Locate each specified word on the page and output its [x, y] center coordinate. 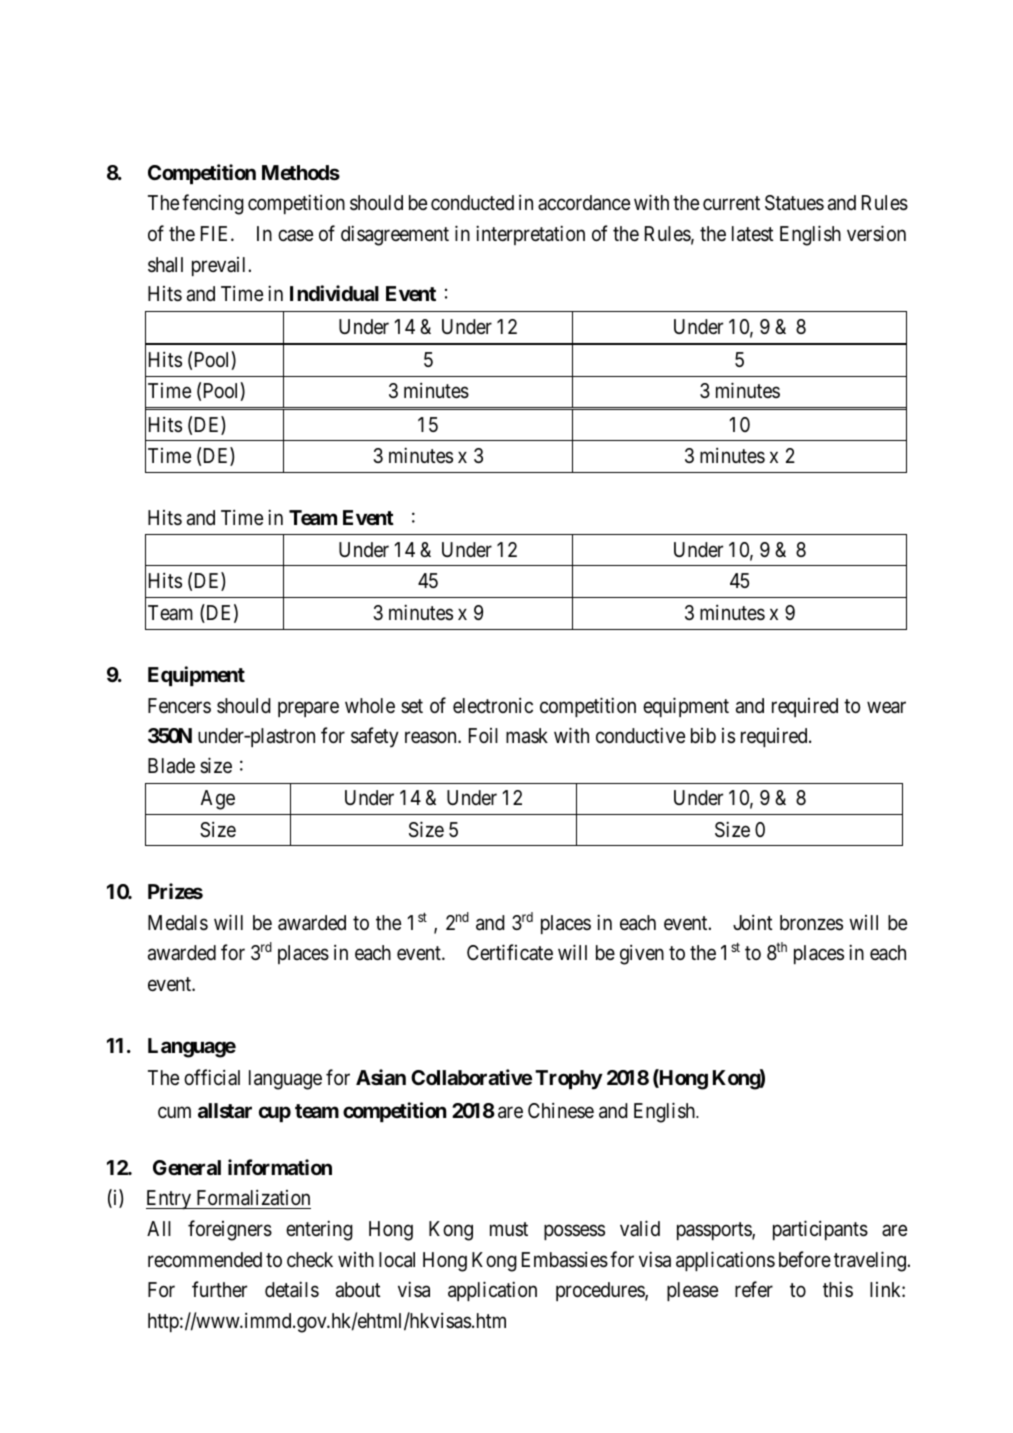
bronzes [811, 922]
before [805, 1259]
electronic [493, 705]
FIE [216, 233]
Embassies [565, 1259]
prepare [308, 709]
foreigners [230, 1230]
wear [886, 707]
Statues [794, 203]
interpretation [530, 235]
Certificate [510, 952]
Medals [178, 923]
